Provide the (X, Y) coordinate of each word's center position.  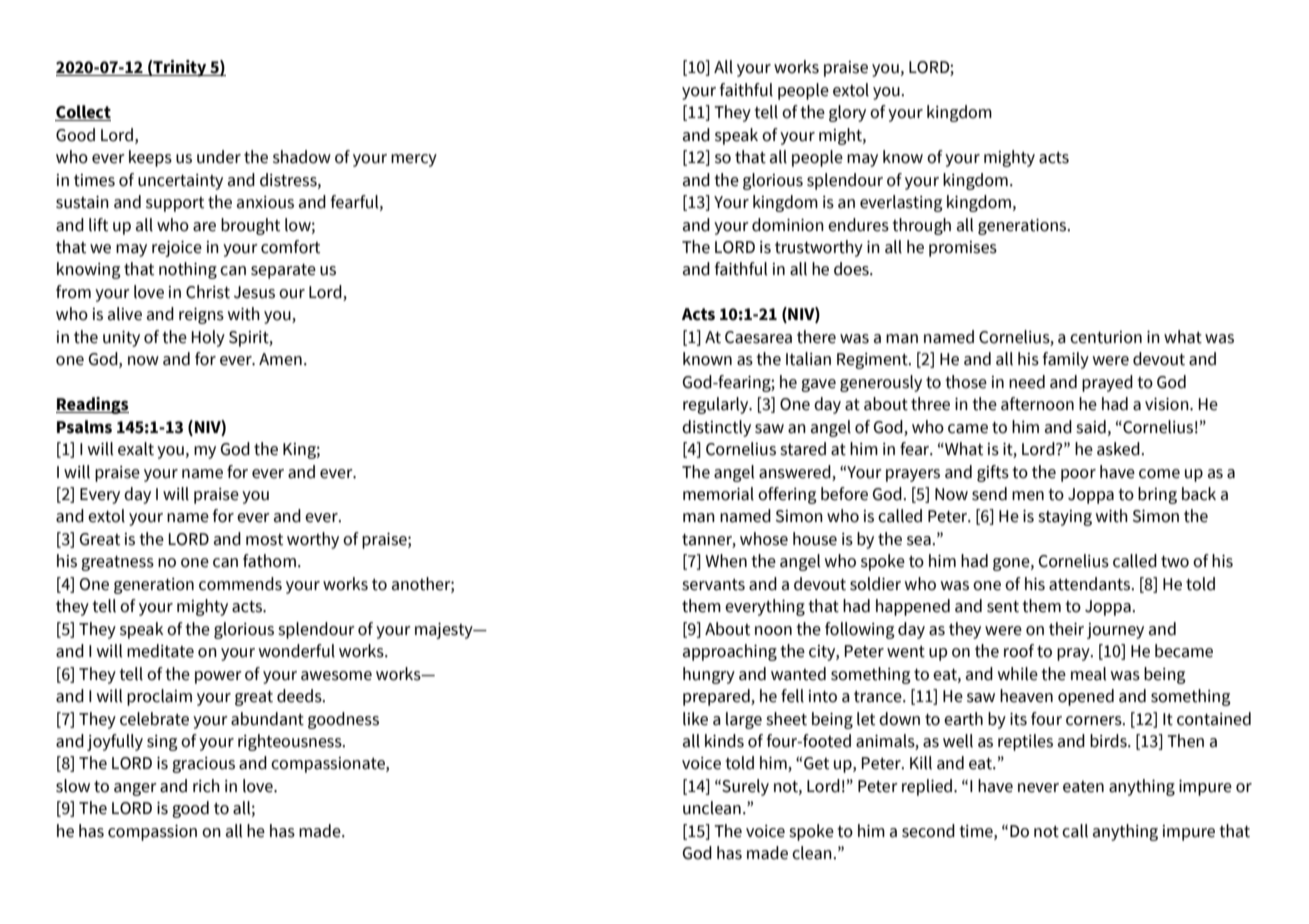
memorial (718, 494)
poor (1078, 475)
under (219, 157)
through (921, 226)
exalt (136, 449)
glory (847, 113)
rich (206, 786)
